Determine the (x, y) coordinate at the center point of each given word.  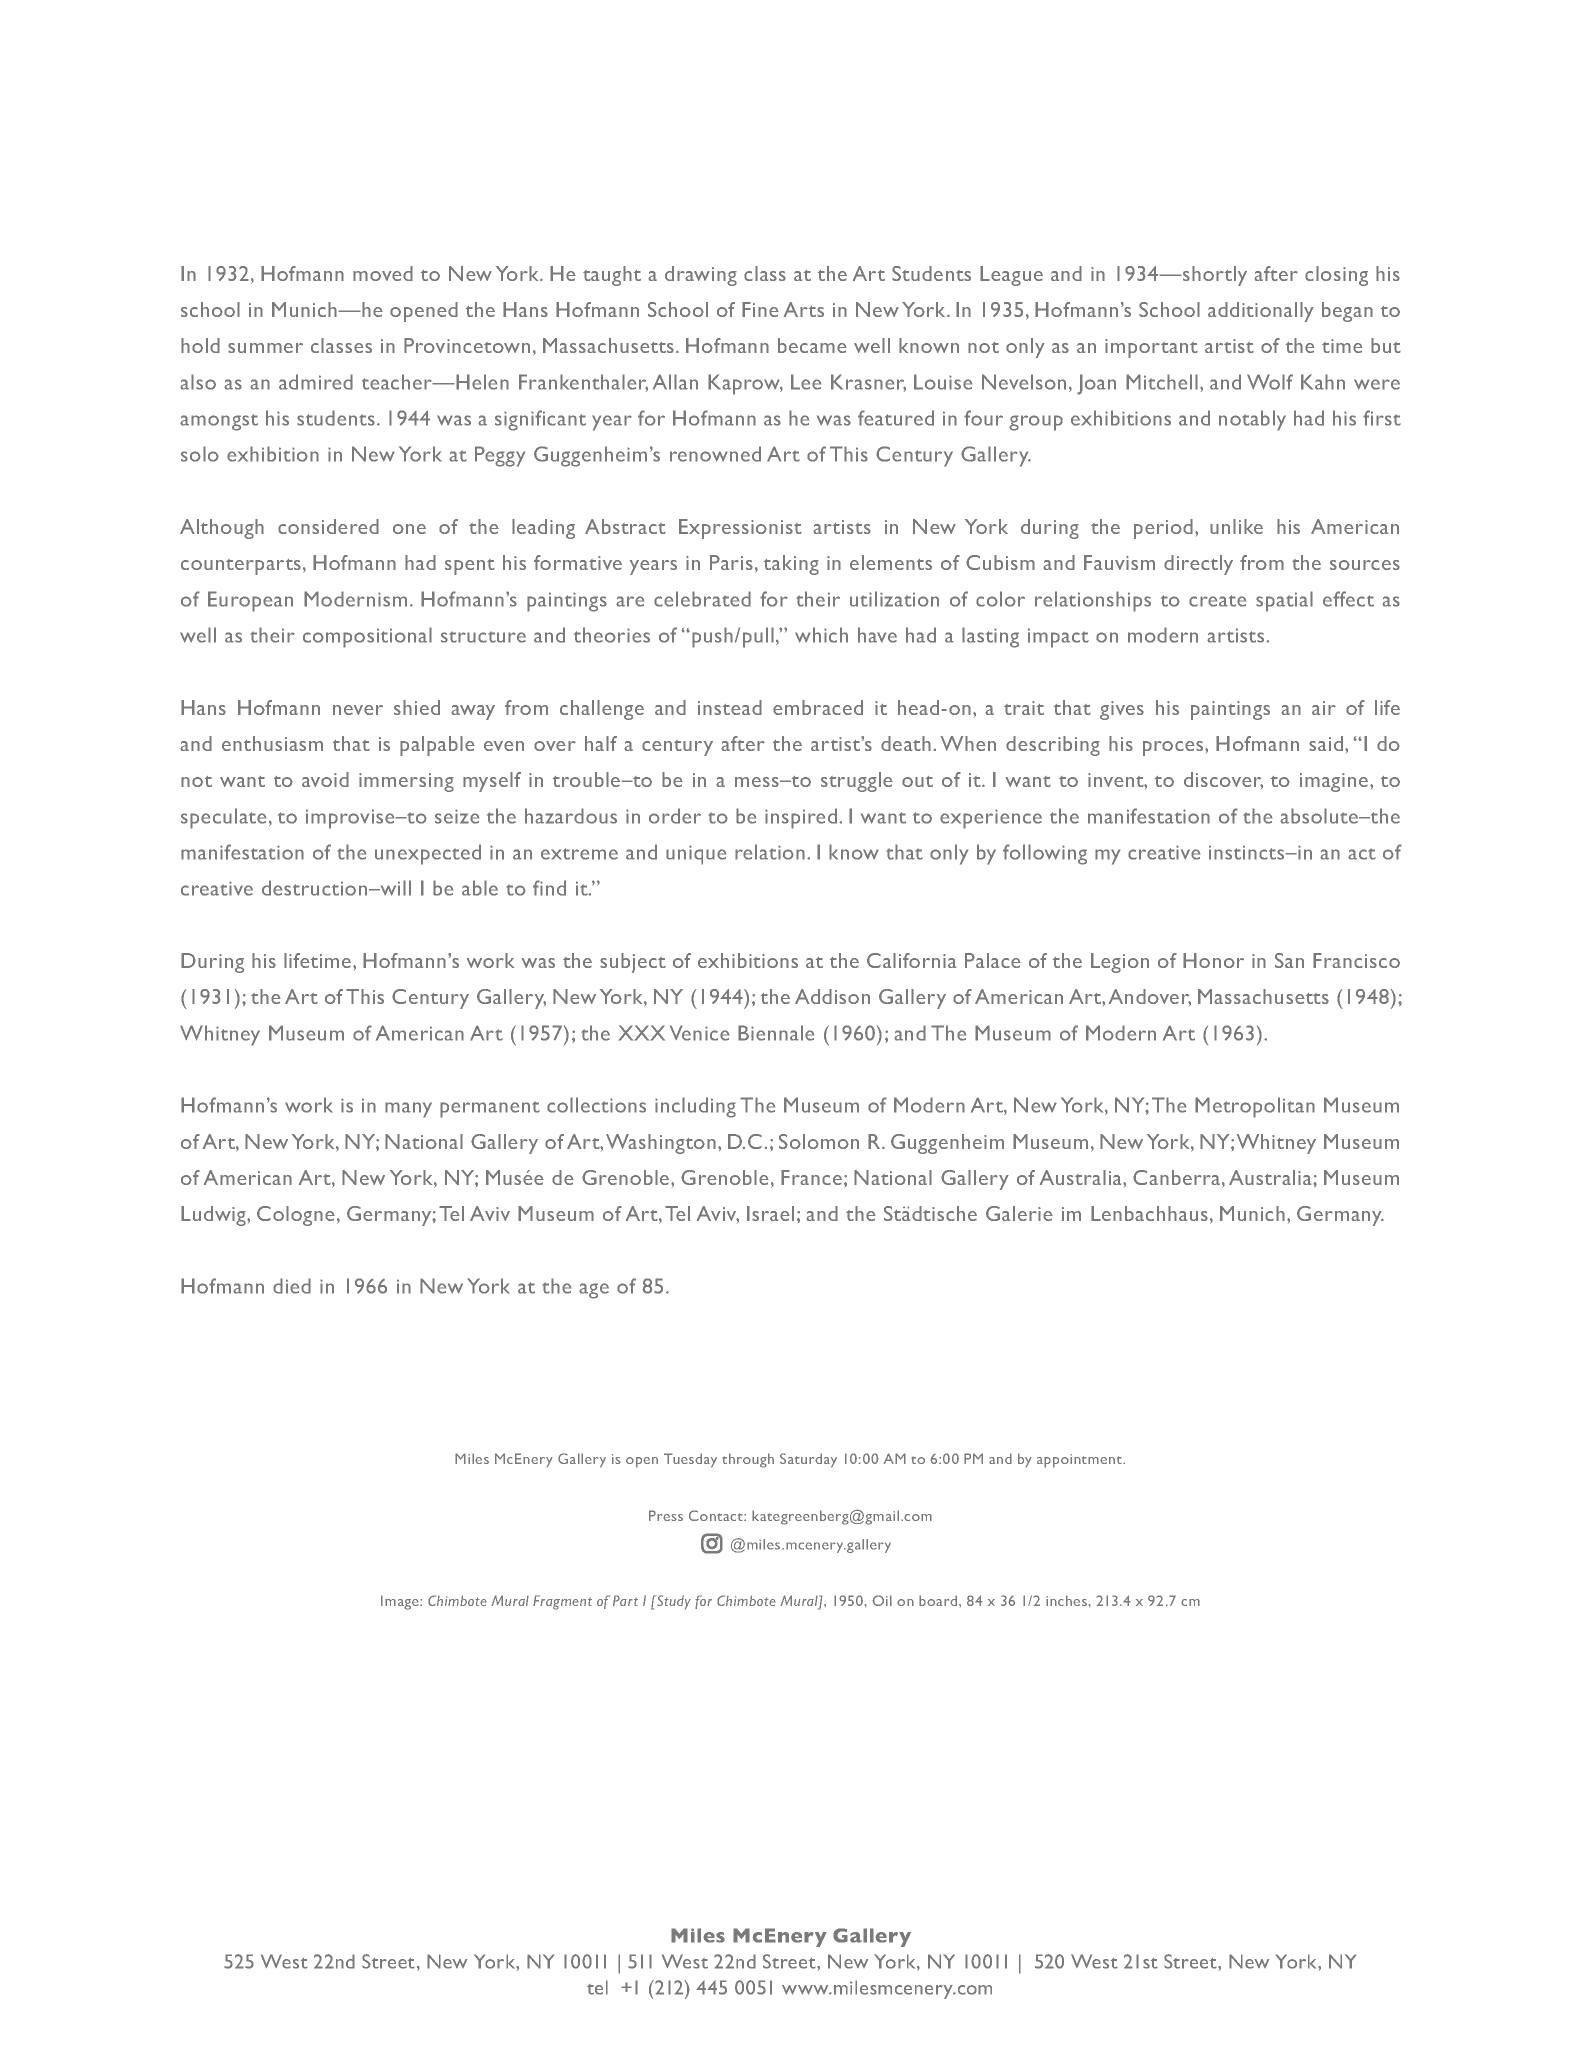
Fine (760, 309)
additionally (1261, 312)
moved (383, 273)
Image (401, 1602)
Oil (882, 1600)
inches (1066, 1600)
